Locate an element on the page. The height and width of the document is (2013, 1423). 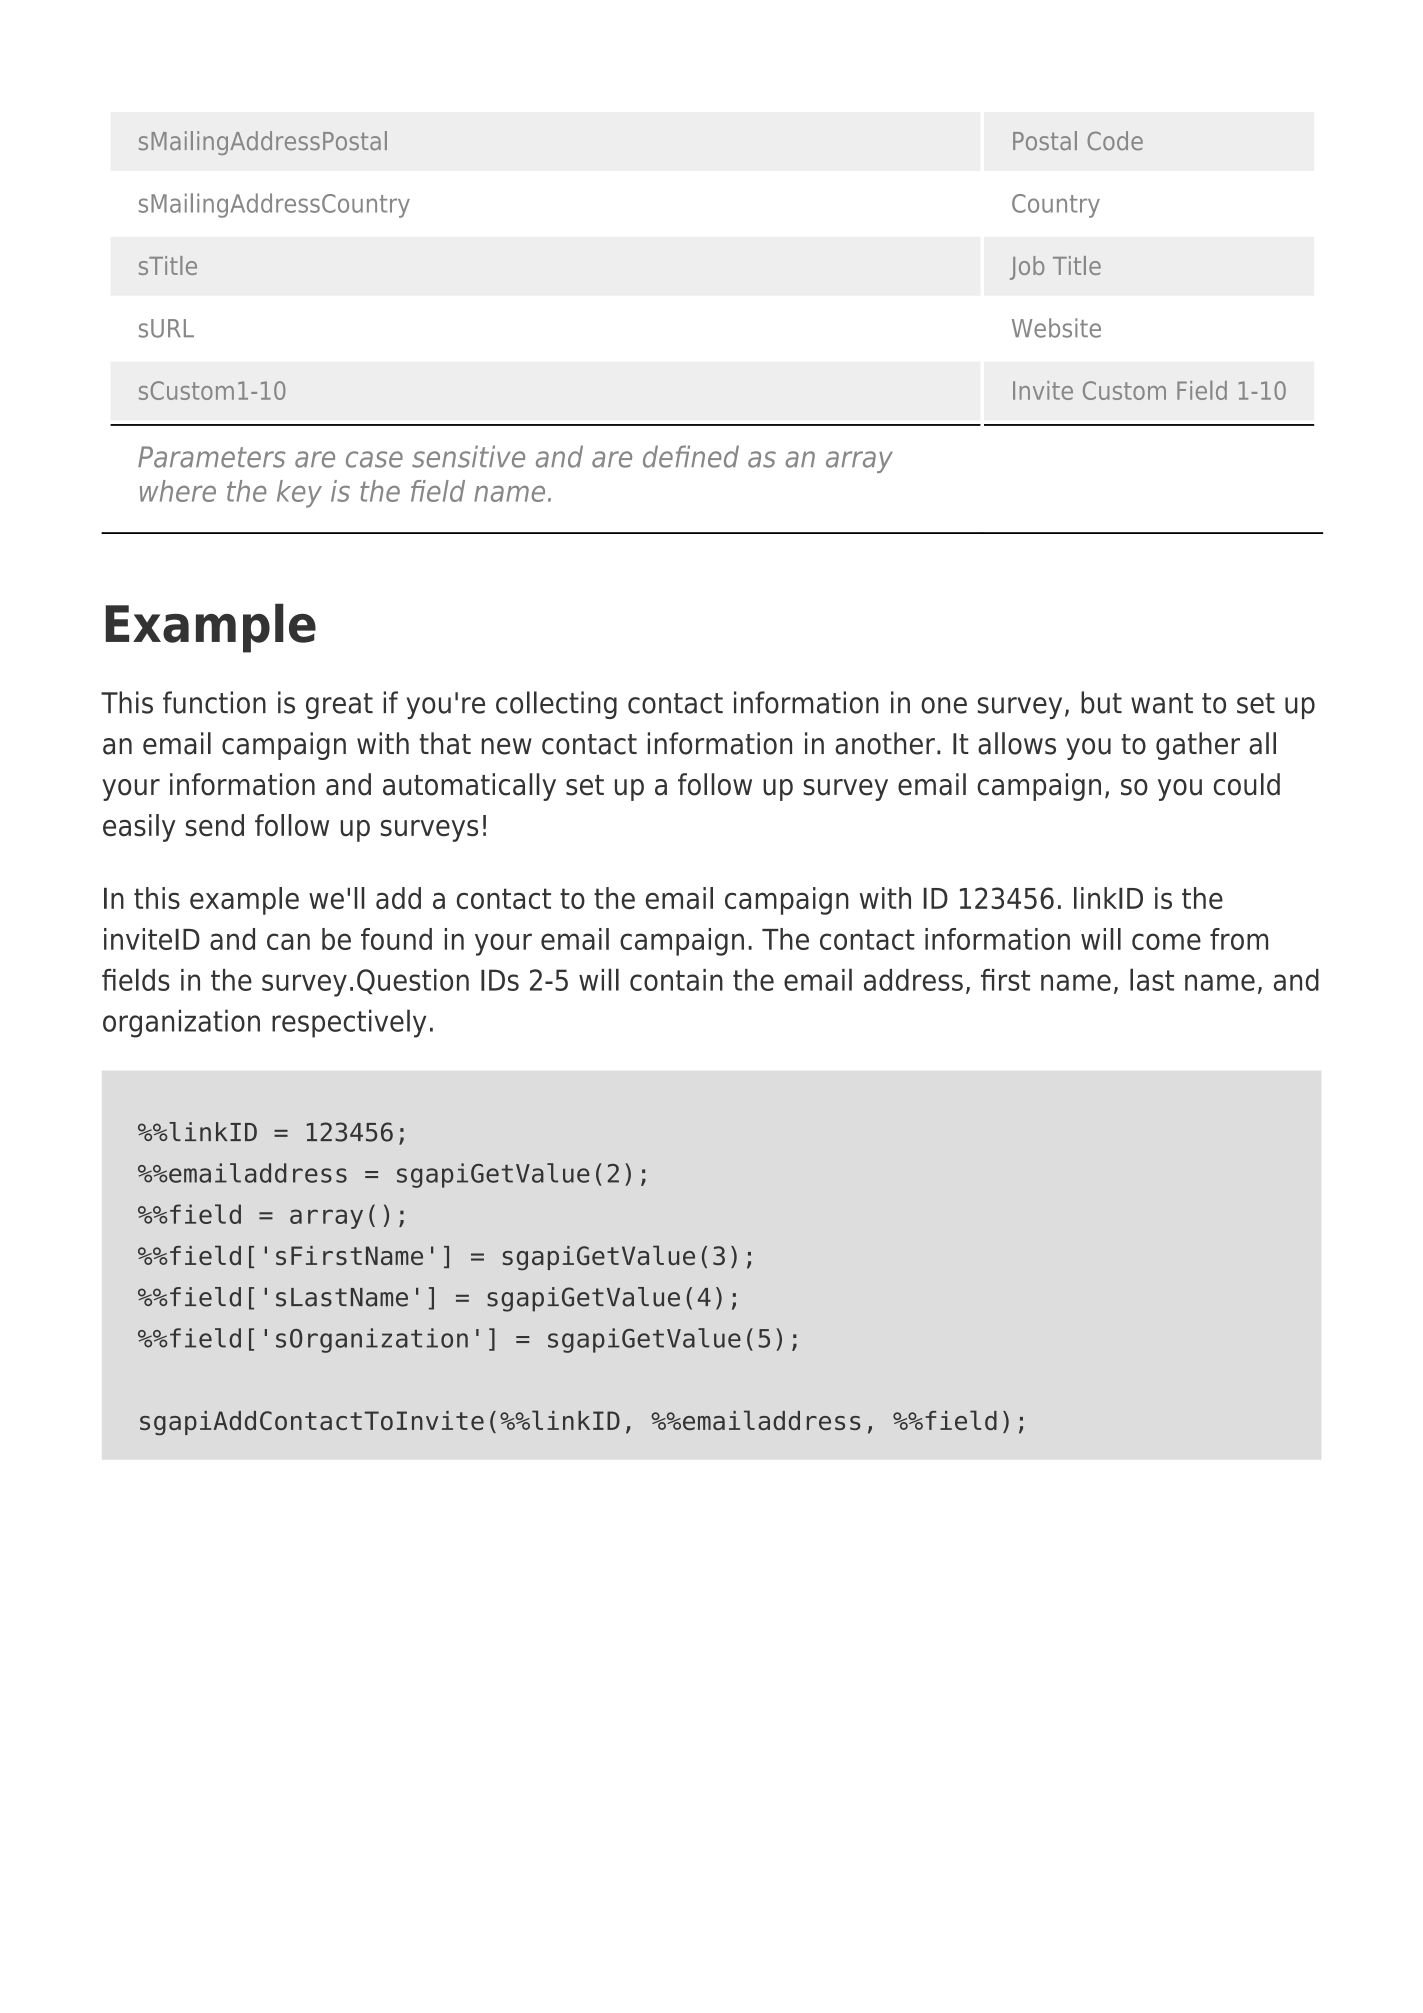
respectively is located at coordinates (349, 1023).
